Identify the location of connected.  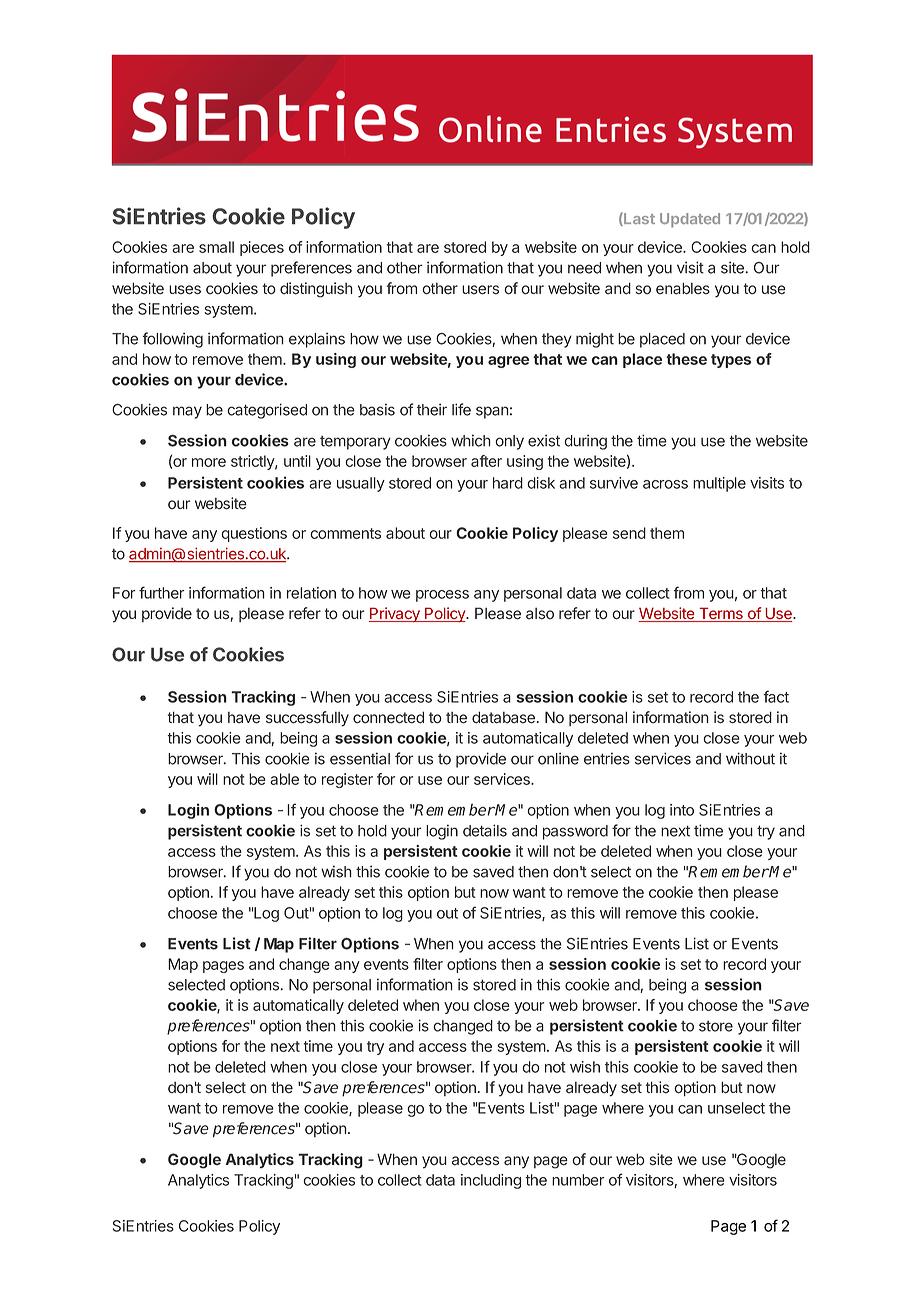
(388, 717).
